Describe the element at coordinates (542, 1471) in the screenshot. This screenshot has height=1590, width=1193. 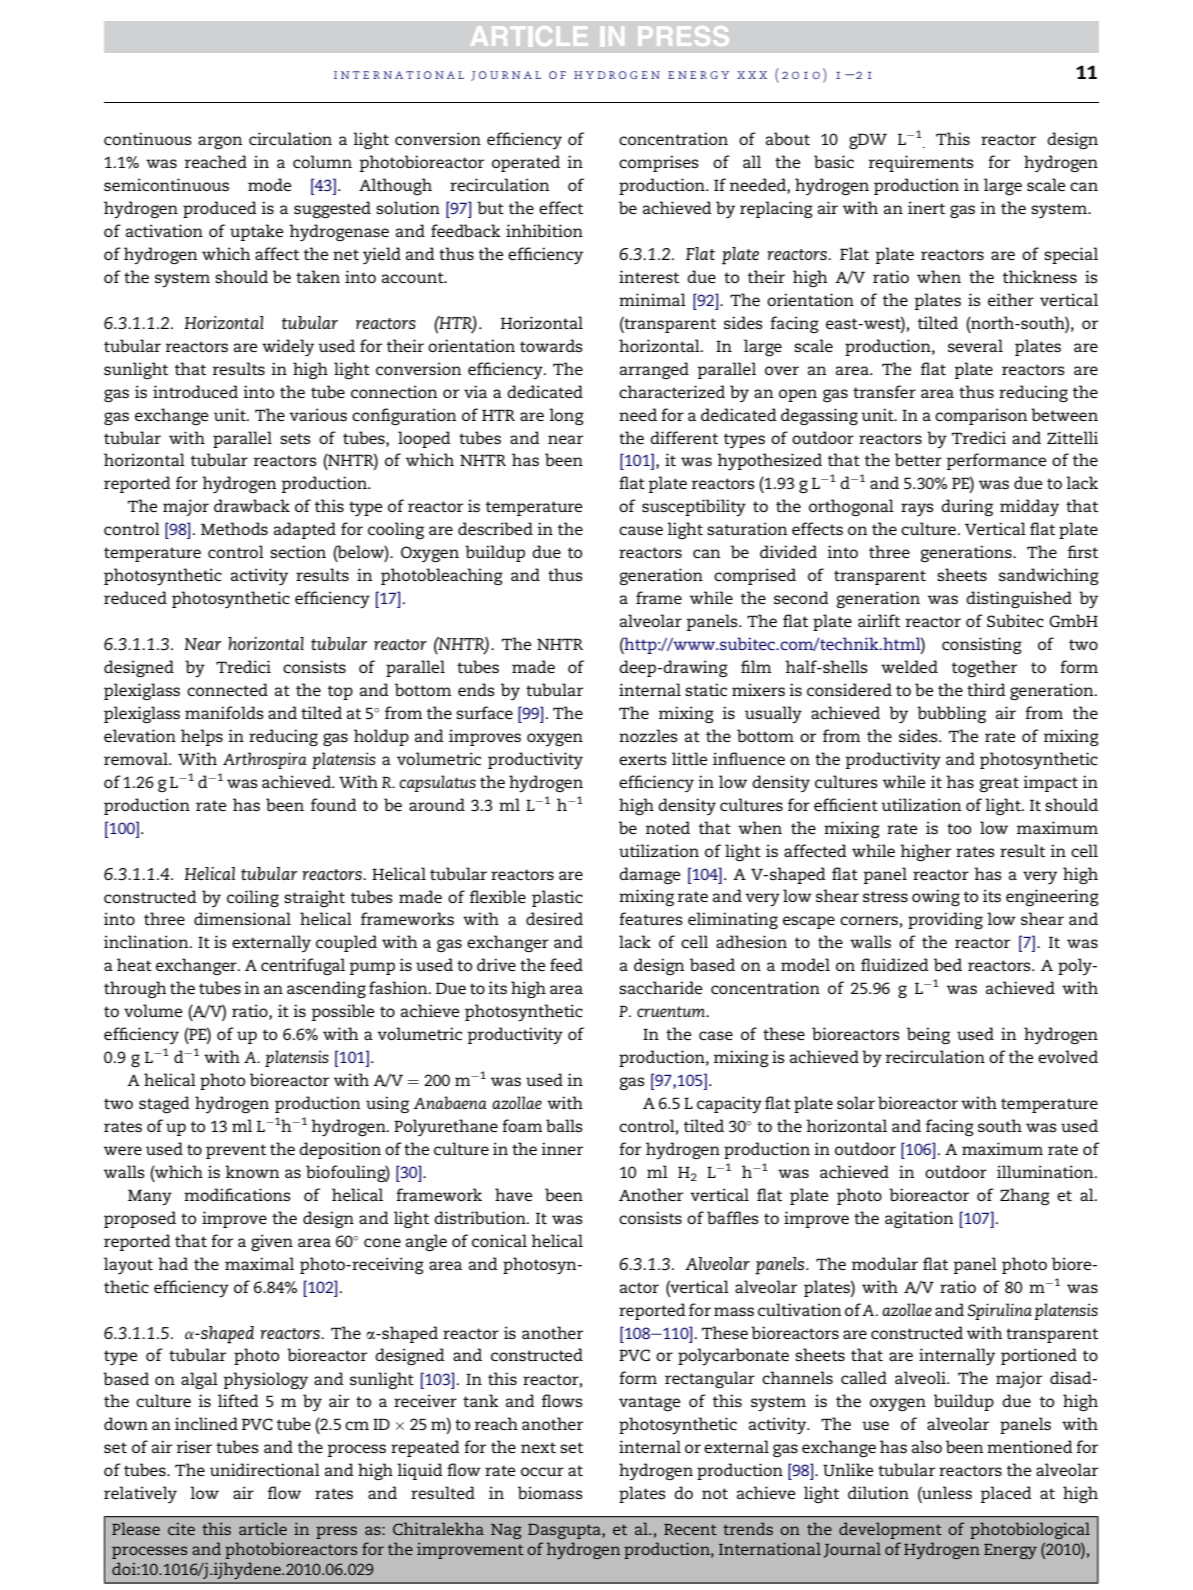
I see `occur` at that location.
